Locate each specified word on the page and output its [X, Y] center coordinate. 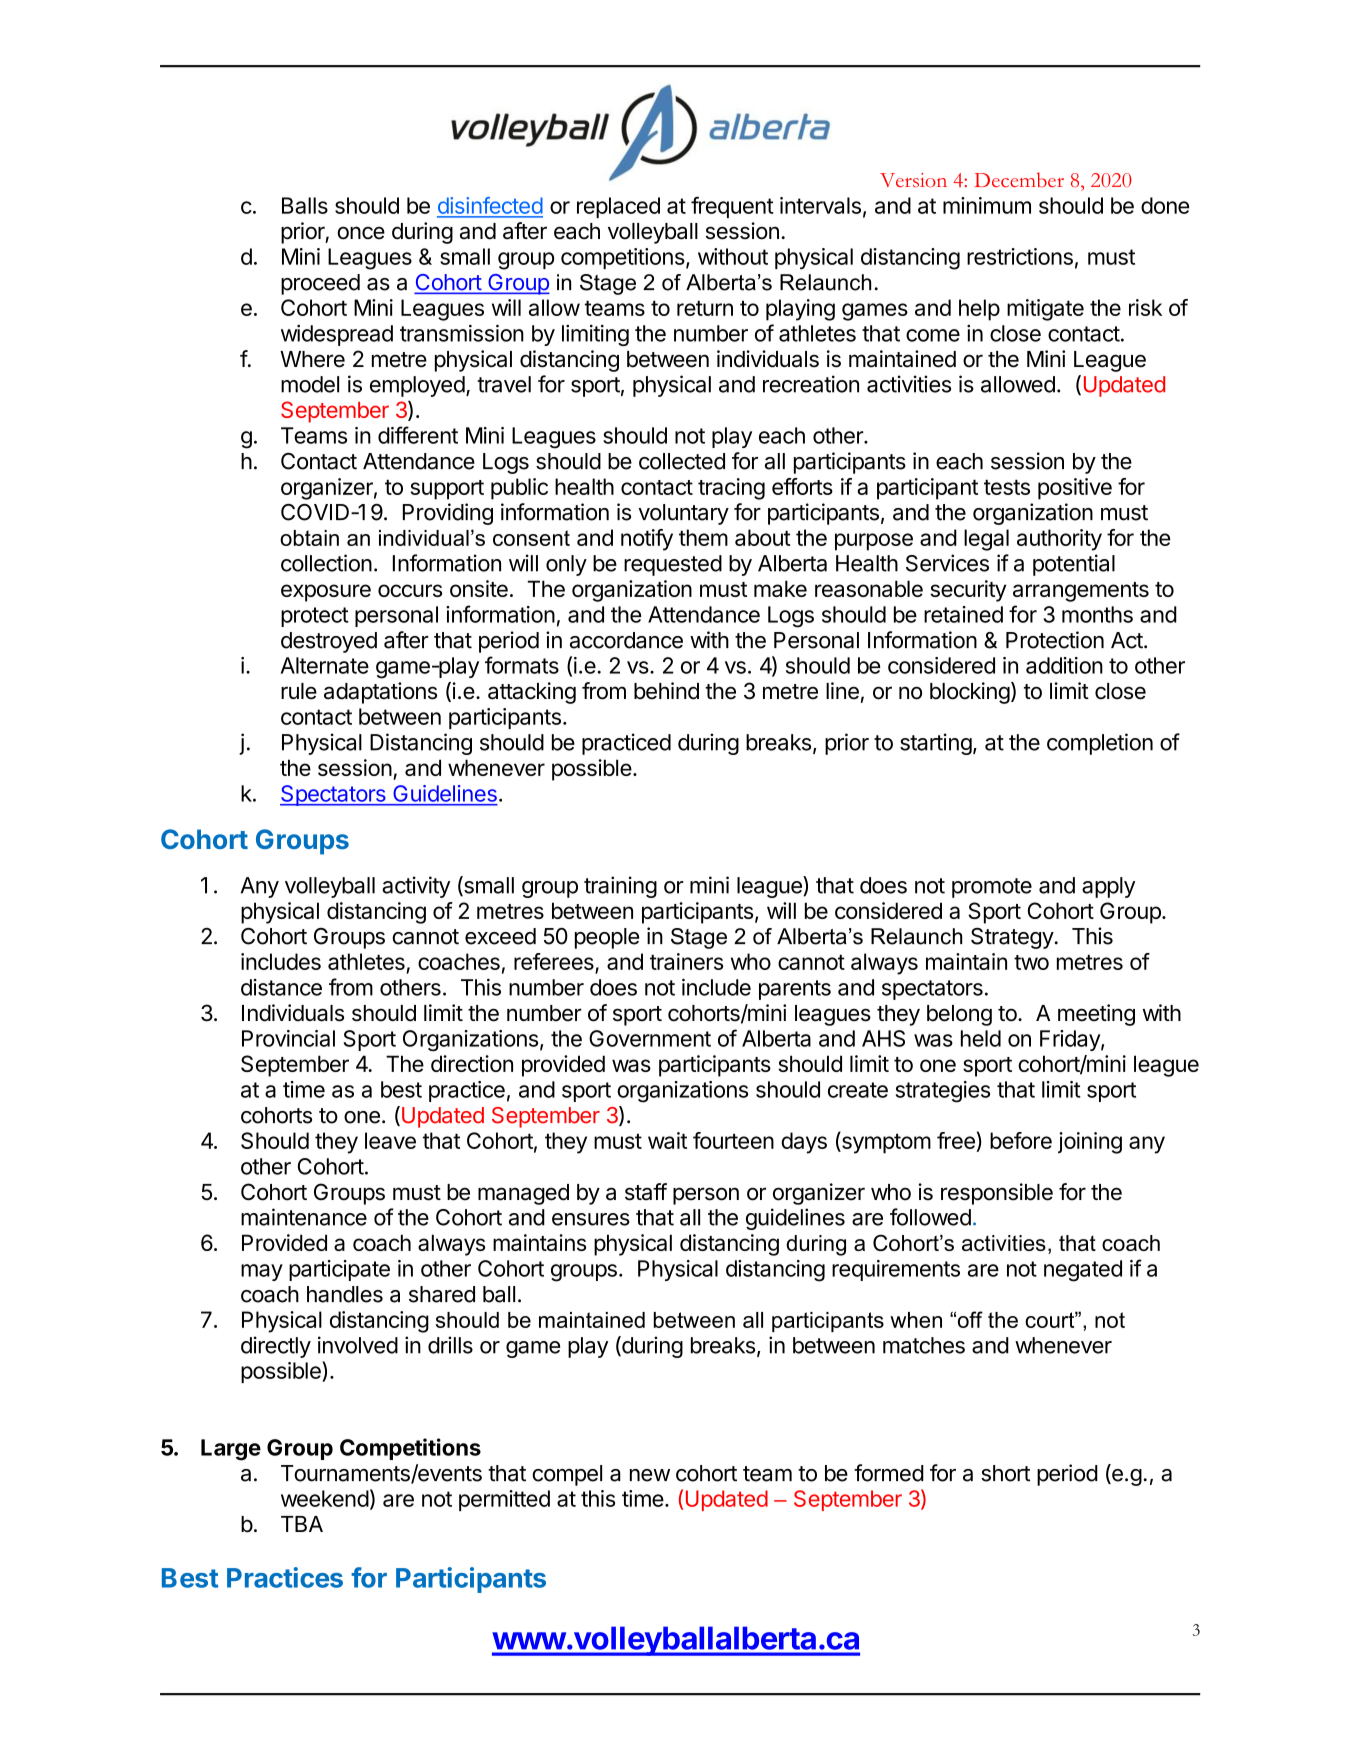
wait [667, 1140]
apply [1108, 887]
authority [1059, 540]
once [361, 233]
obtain [309, 538]
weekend [325, 1498]
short [1005, 1473]
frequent [732, 207]
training [620, 887]
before [1021, 1140]
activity [416, 887]
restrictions [1020, 256]
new [650, 1475]
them [703, 537]
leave [390, 1140]
